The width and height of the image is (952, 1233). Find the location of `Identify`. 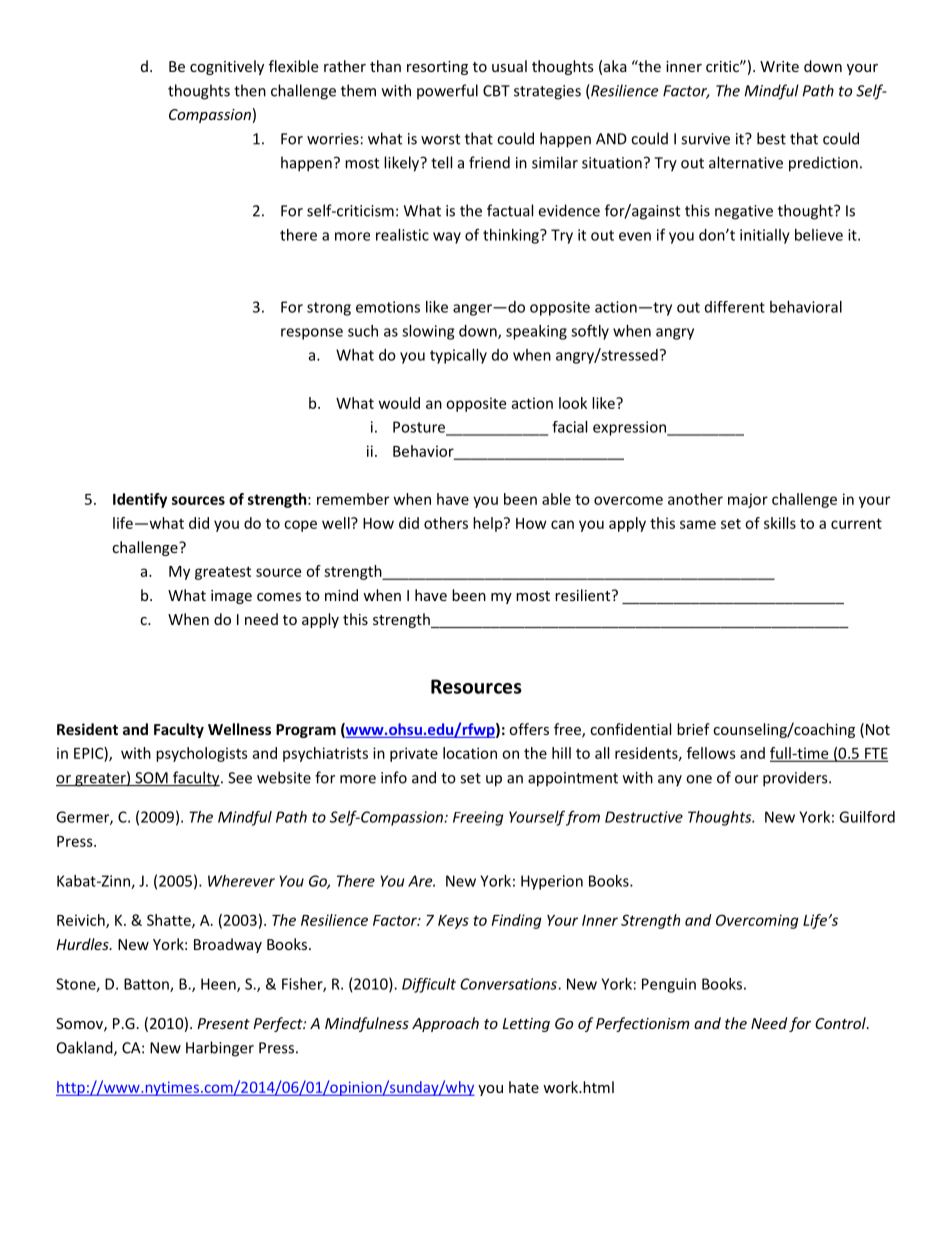

Identify is located at coordinates (140, 500).
